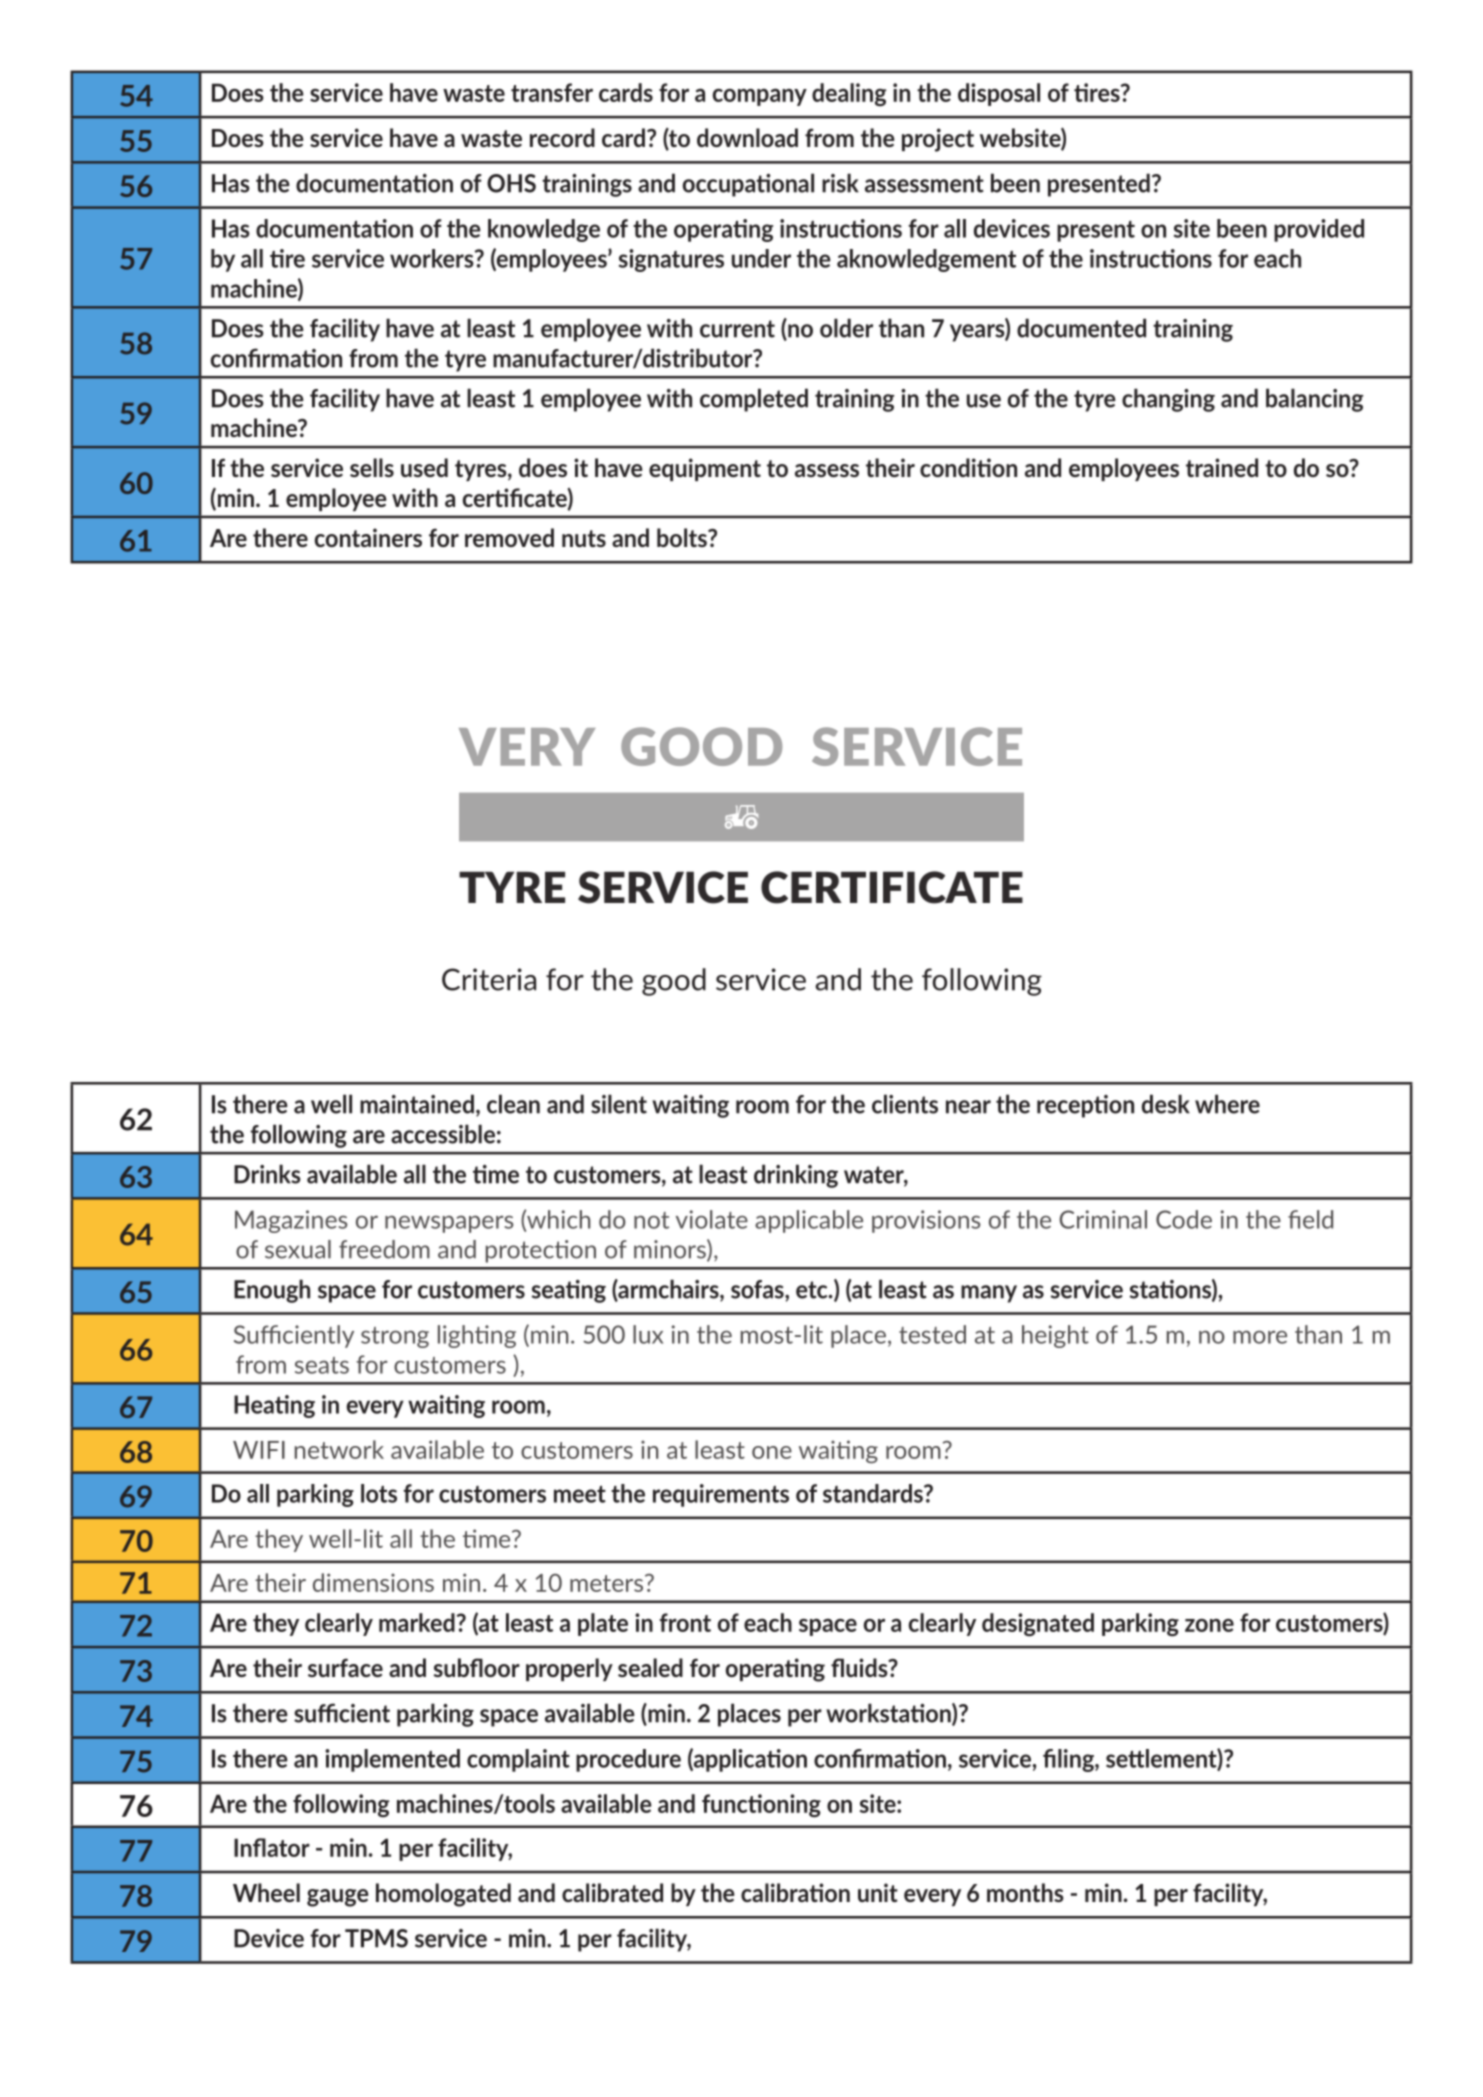 Image resolution: width=1483 pixels, height=2097 pixels. What do you see at coordinates (795, 1892) in the document?
I see `calibration` at bounding box center [795, 1892].
